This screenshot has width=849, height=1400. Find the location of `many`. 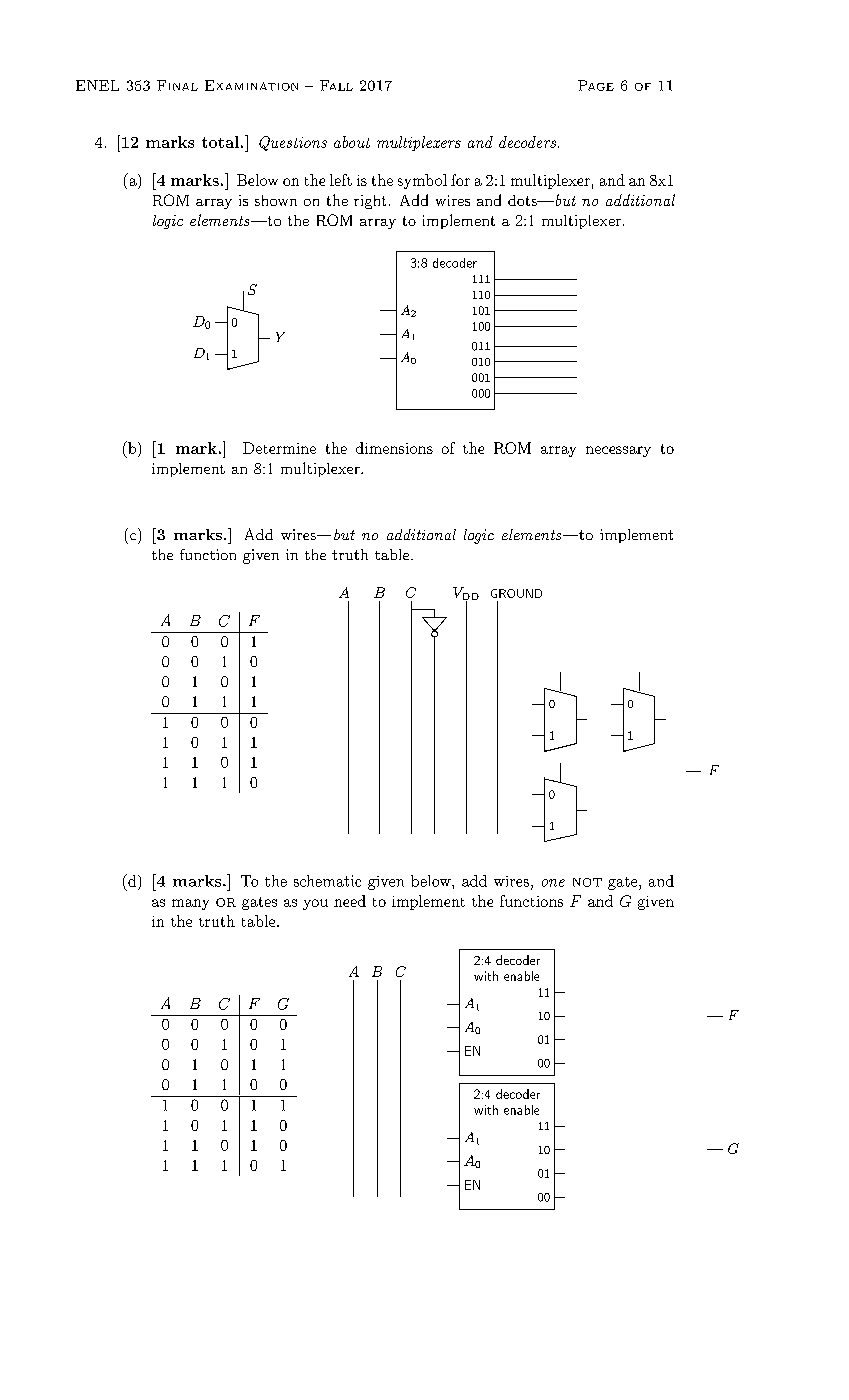

many is located at coordinates (190, 904).
